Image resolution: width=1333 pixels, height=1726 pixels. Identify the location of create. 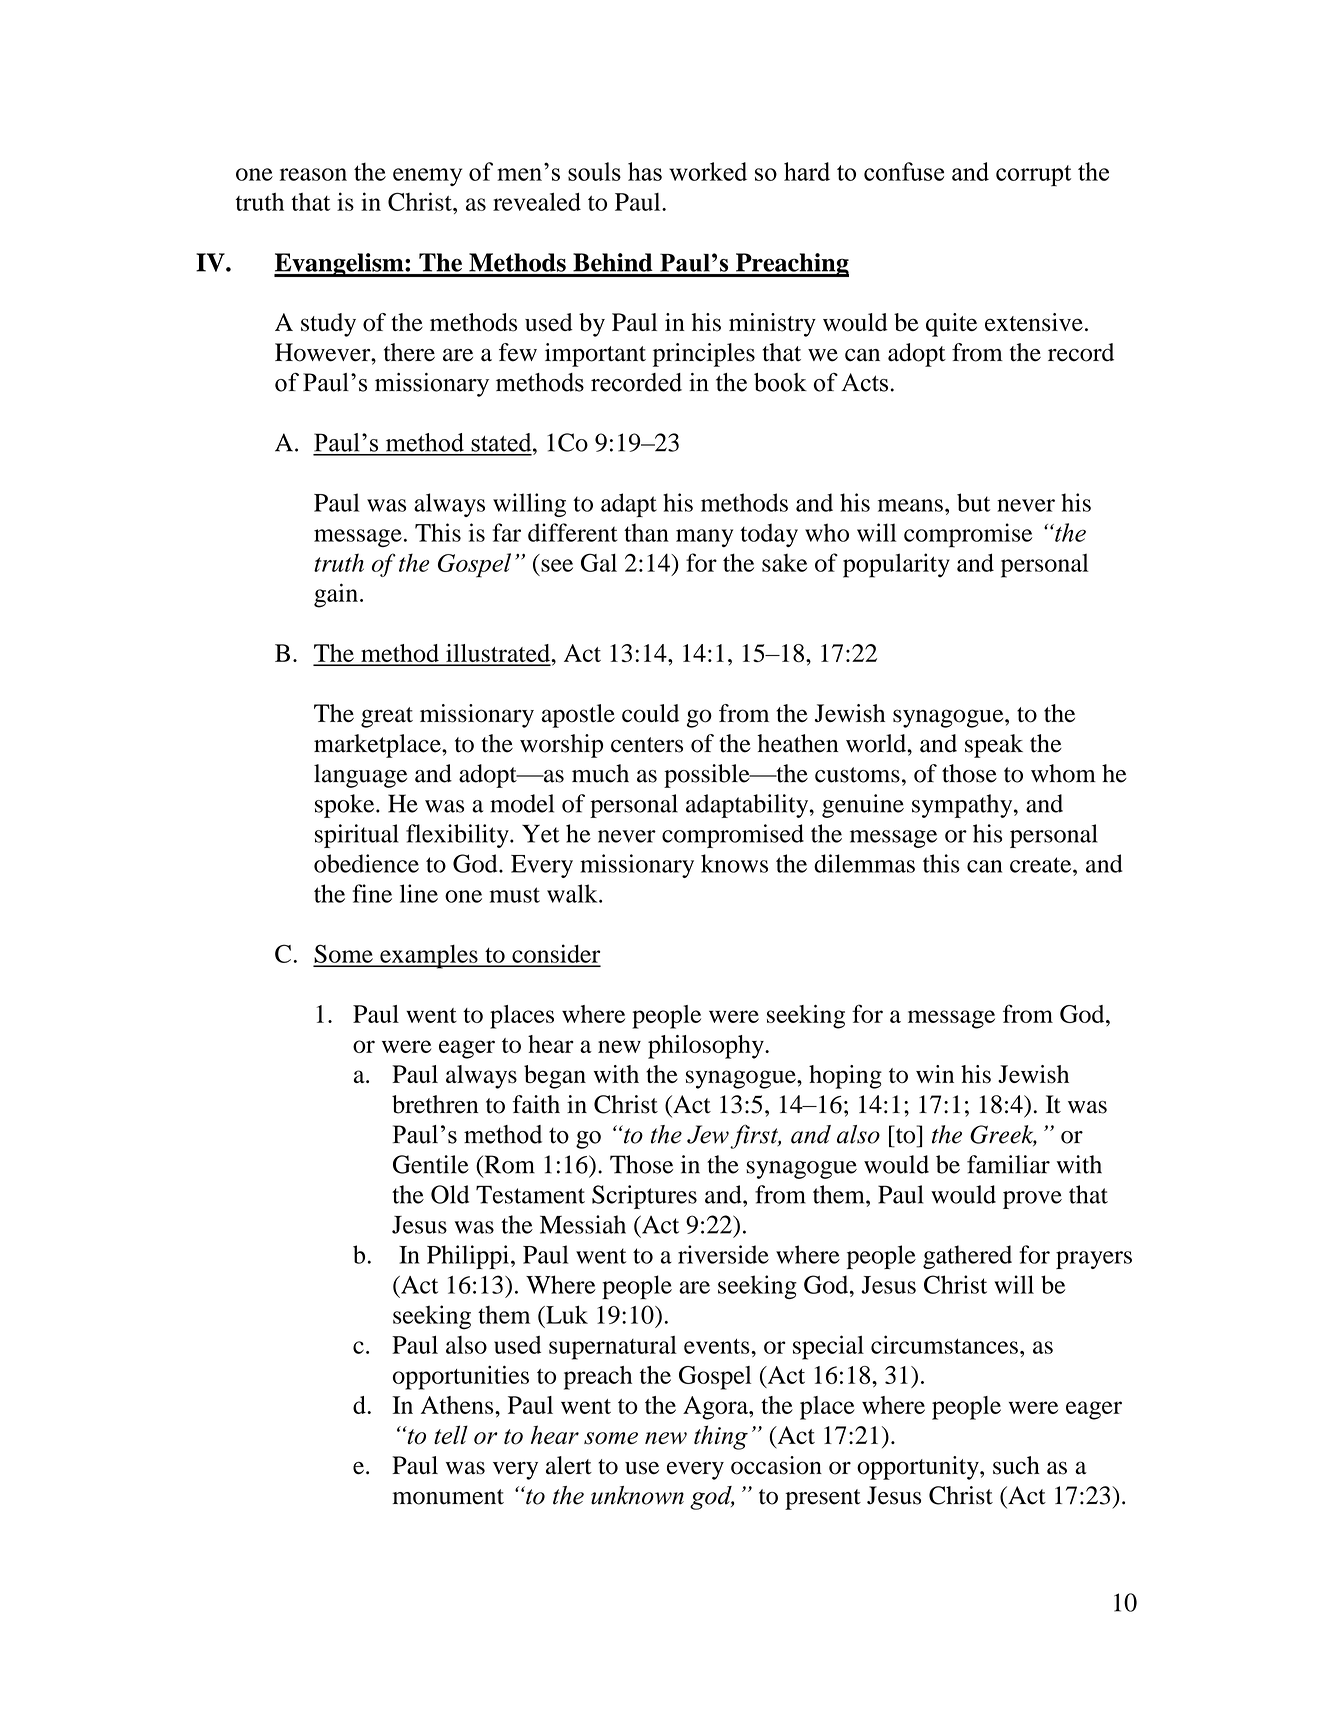
(1042, 865).
